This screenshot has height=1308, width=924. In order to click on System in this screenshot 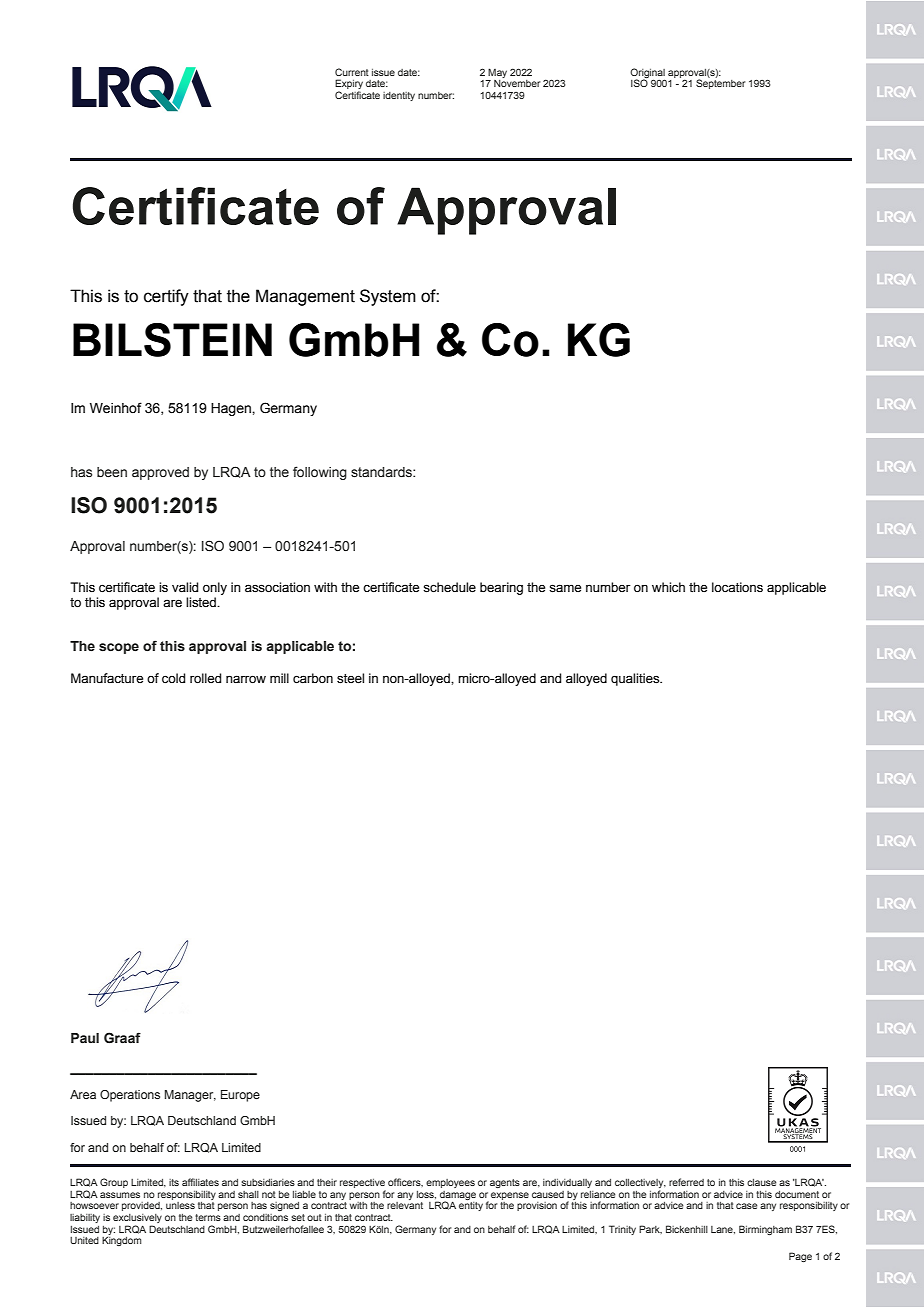, I will do `click(388, 297)`.
